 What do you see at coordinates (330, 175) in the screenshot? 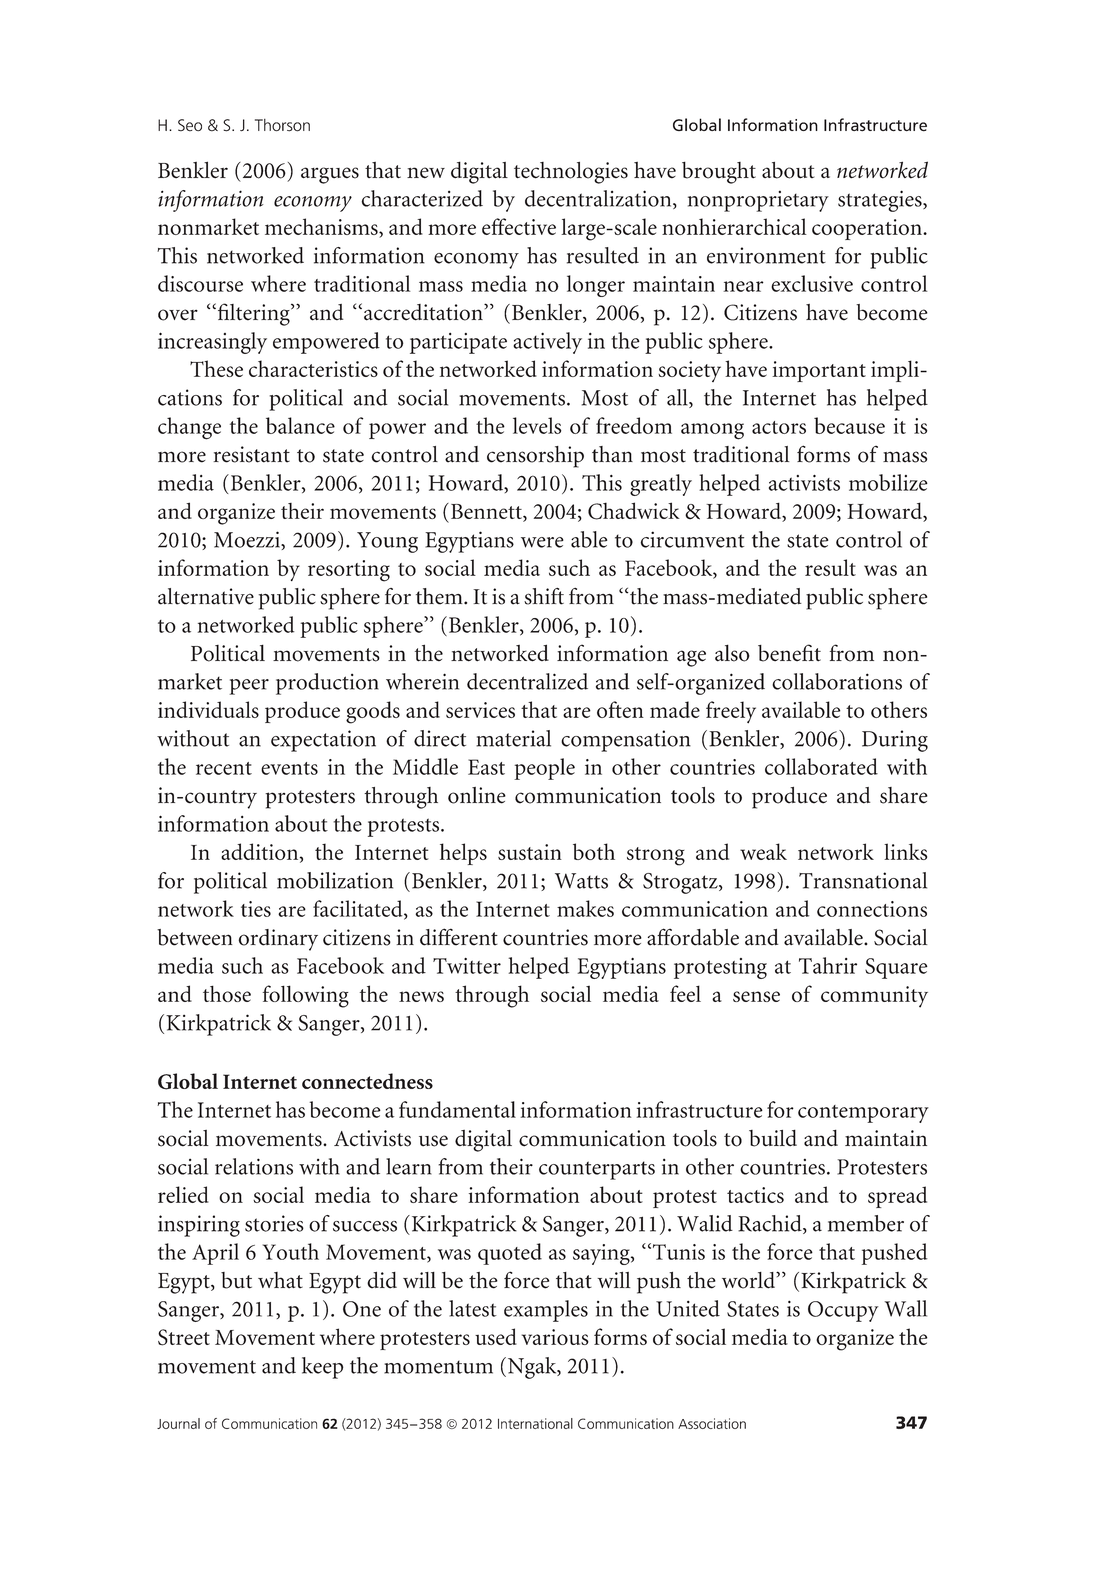
I see `argues` at bounding box center [330, 175].
